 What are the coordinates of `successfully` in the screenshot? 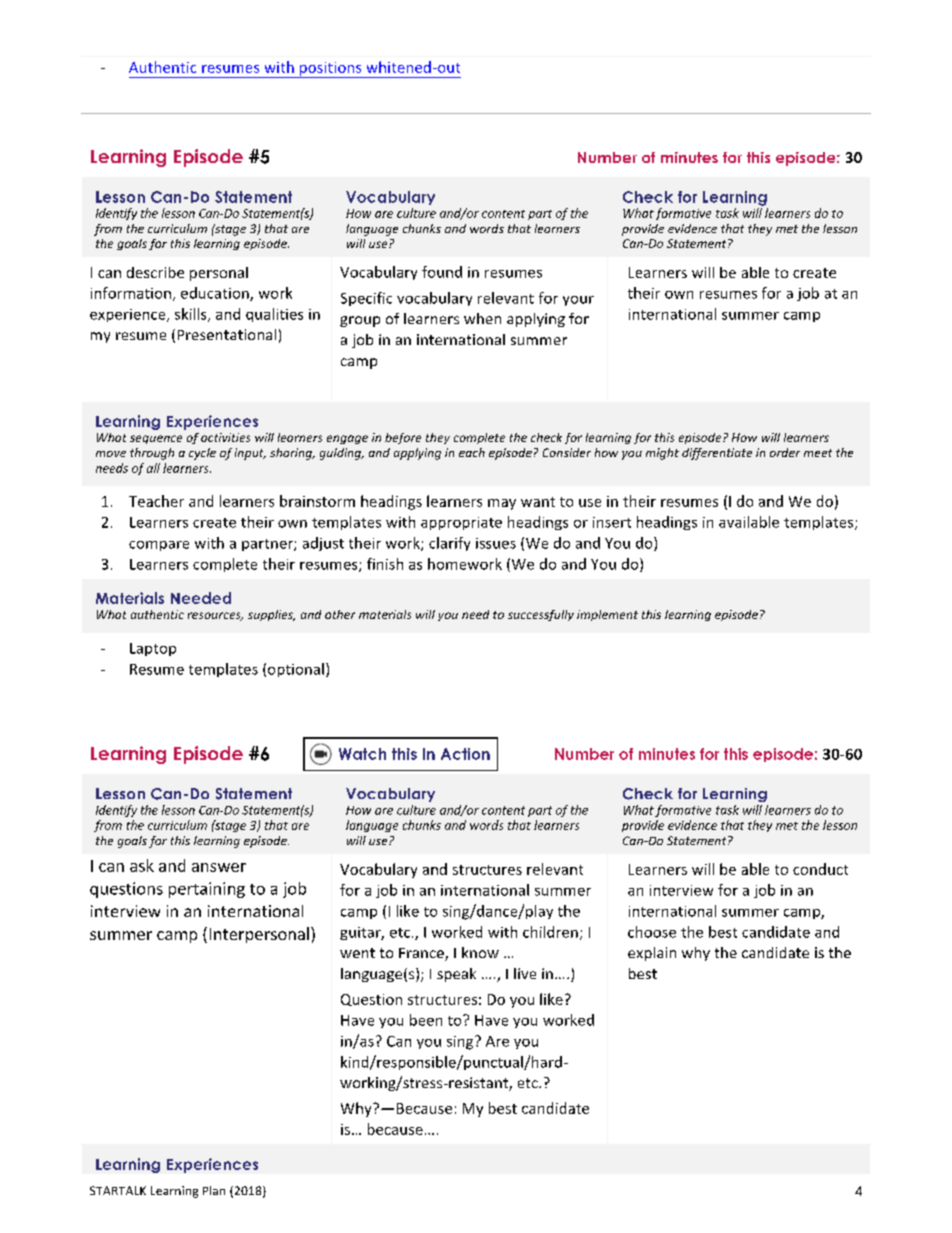 It's located at (541, 615).
